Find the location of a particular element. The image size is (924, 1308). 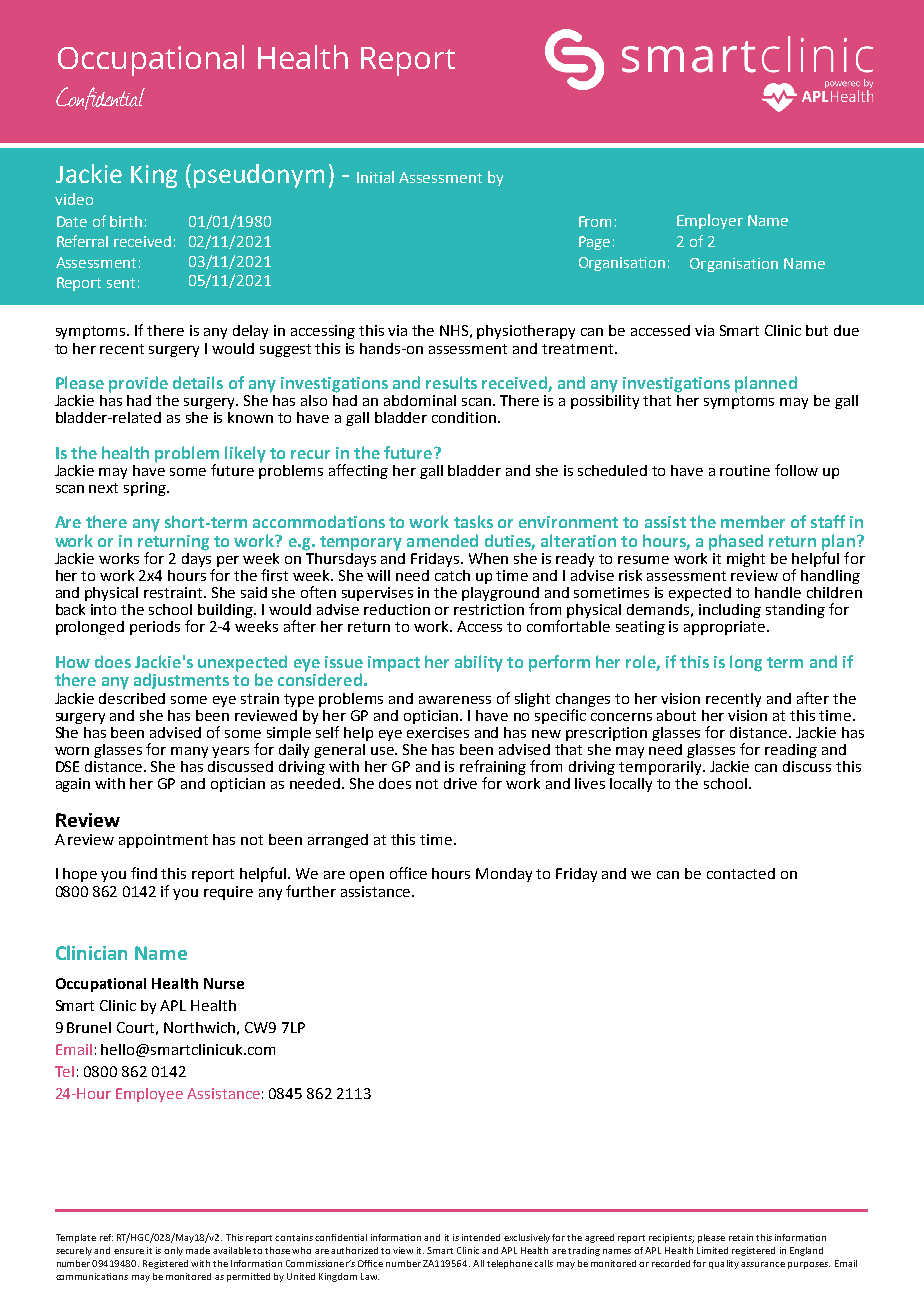

Employer is located at coordinates (710, 221).
